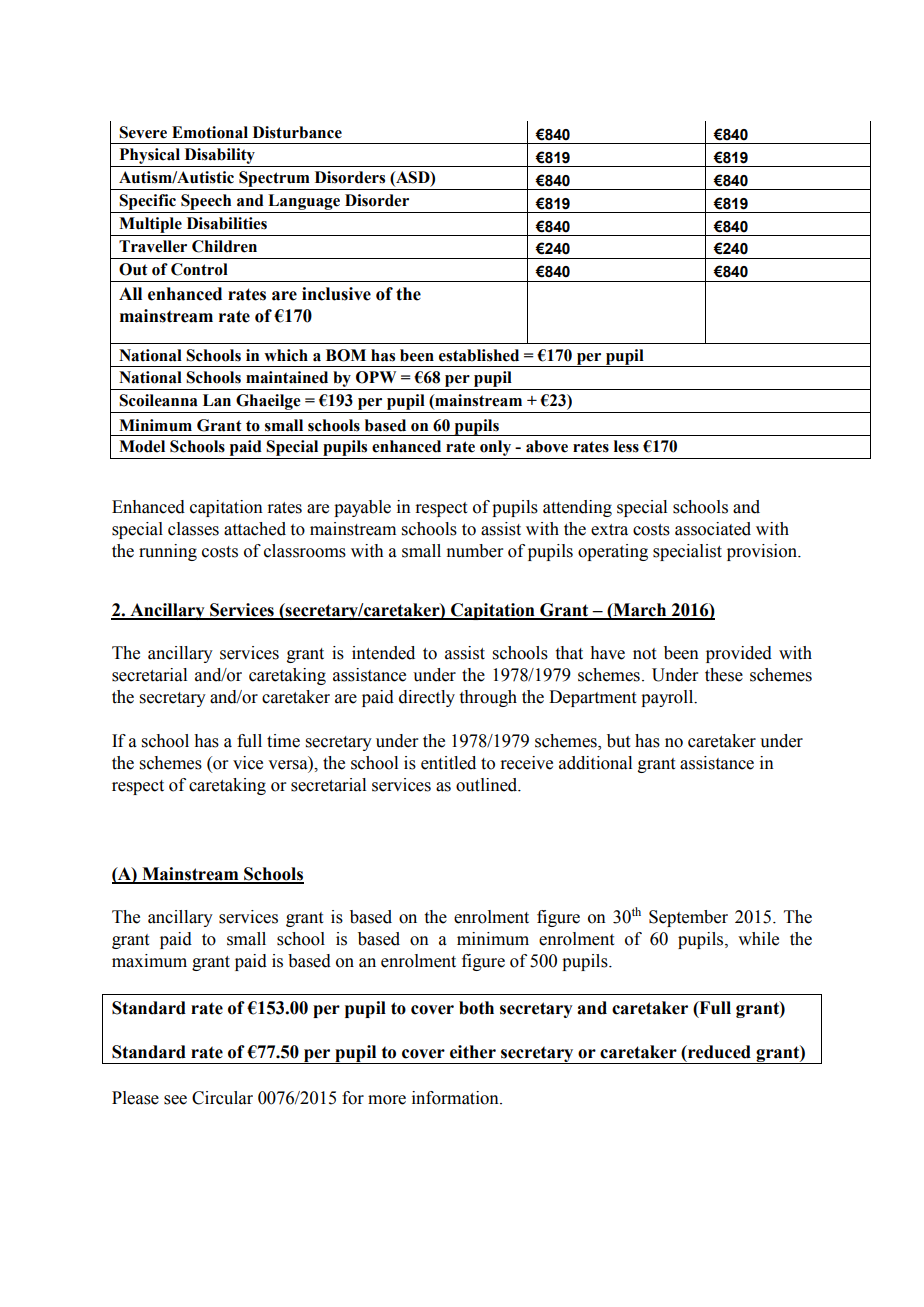 Image resolution: width=924 pixels, height=1307 pixels. Describe the element at coordinates (626, 446) in the image. I see `less` at that location.
